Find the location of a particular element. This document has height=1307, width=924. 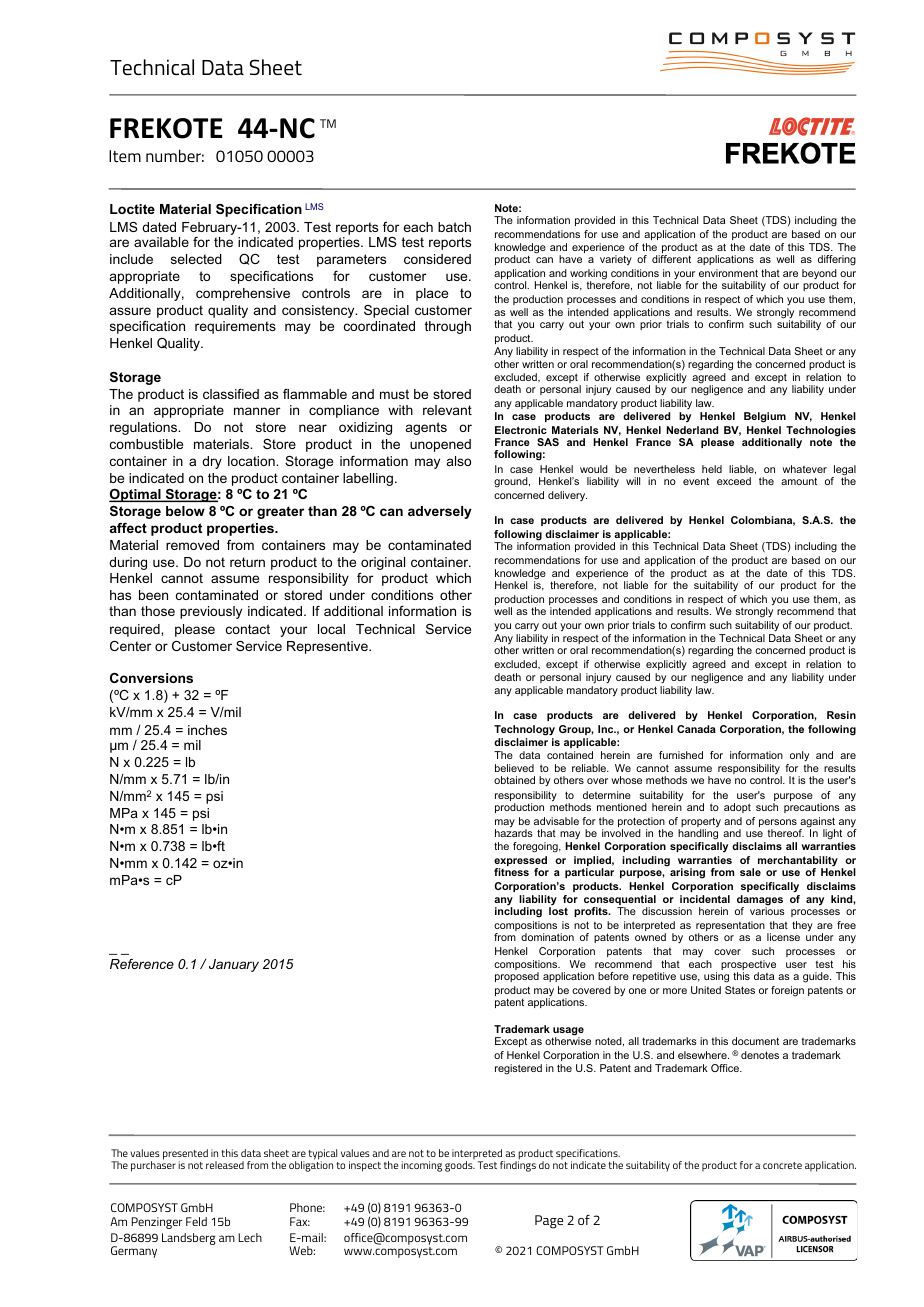

relevant is located at coordinates (447, 410).
